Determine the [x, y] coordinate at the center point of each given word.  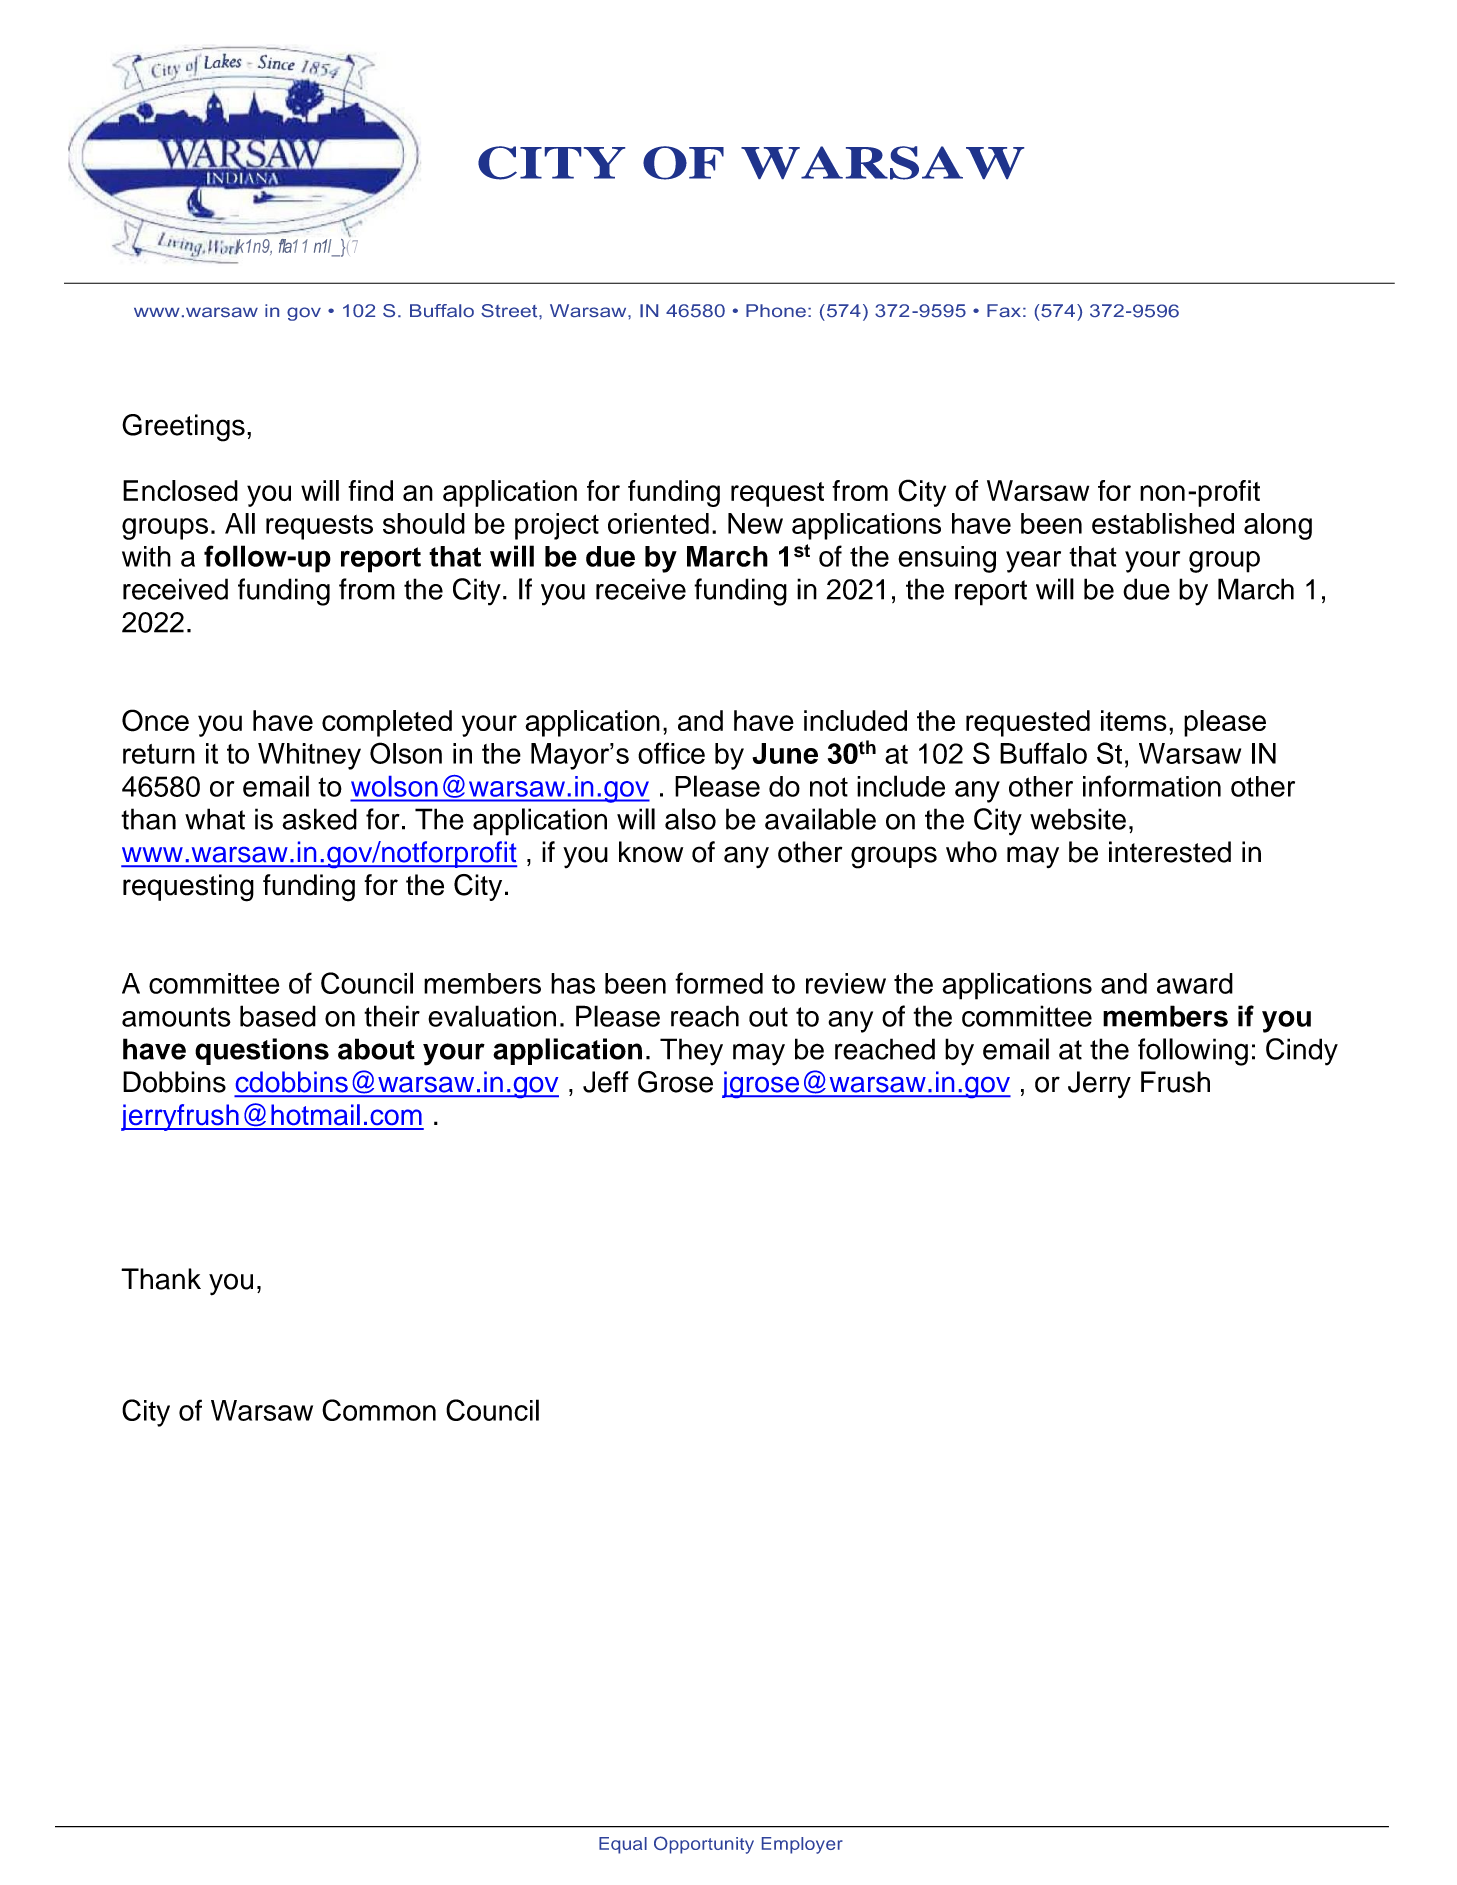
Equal [623, 1845]
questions [262, 1051]
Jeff [606, 1082]
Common [379, 1410]
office [671, 753]
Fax [1004, 310]
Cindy [1302, 1052]
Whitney [309, 756]
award [1195, 983]
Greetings [183, 428]
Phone [776, 310]
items [1134, 720]
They [691, 1052]
